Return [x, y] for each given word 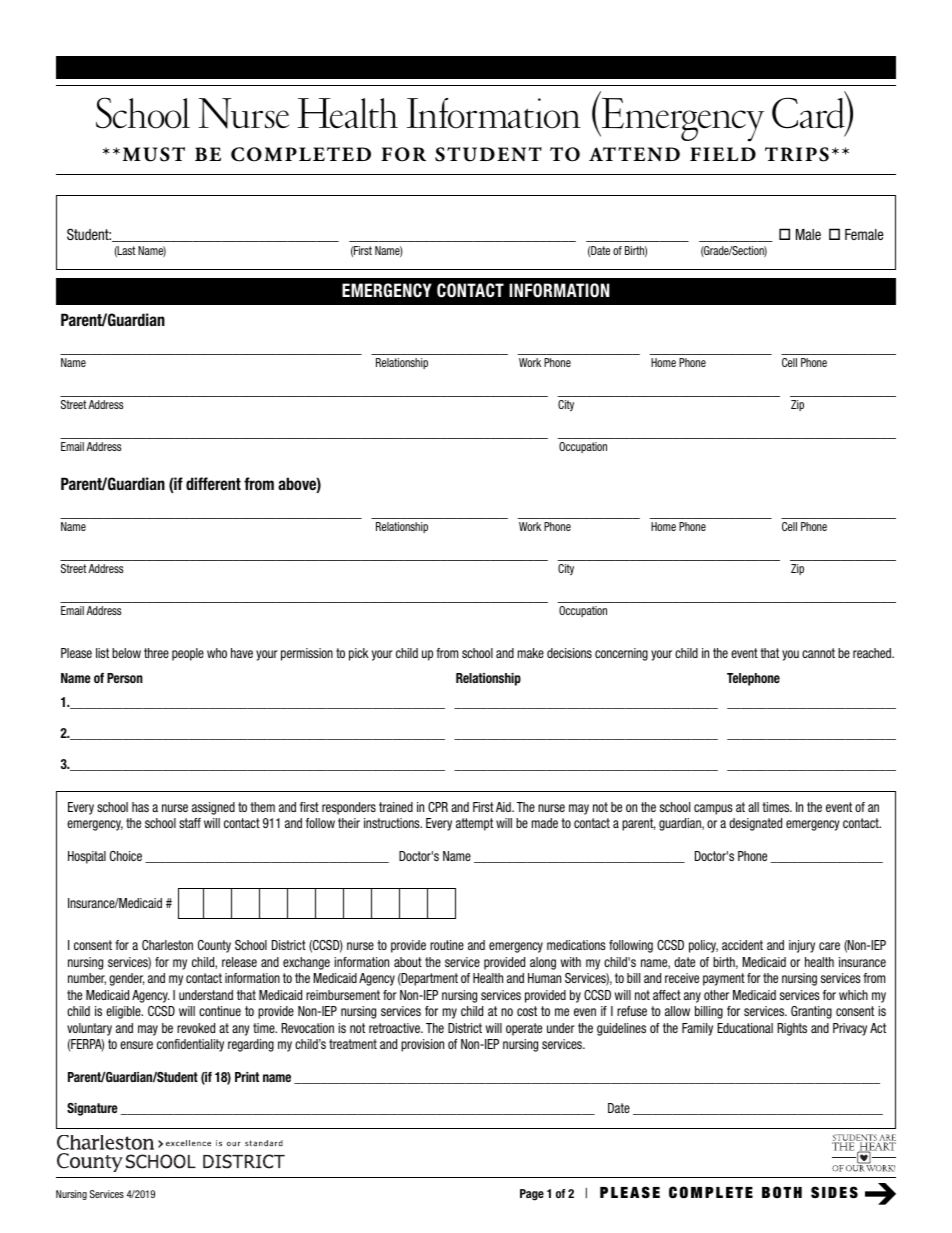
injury [802, 946]
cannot [818, 653]
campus [713, 809]
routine [447, 945]
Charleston [167, 945]
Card [810, 113]
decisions [569, 653]
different [213, 483]
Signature [92, 1109]
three [156, 653]
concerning [621, 654]
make [531, 653]
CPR [438, 807]
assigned [213, 808]
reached [873, 653]
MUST [154, 154]
